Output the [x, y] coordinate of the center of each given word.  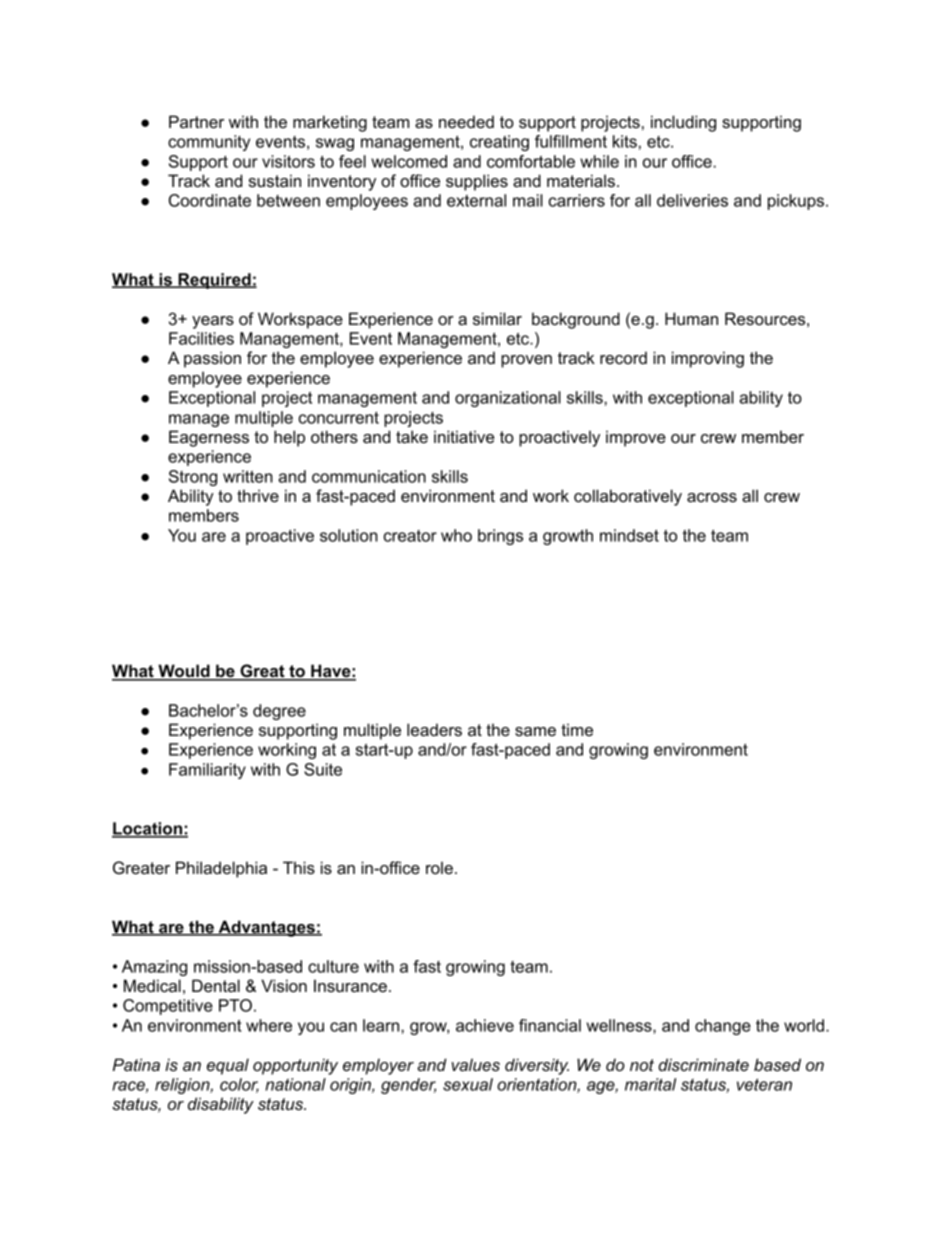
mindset [629, 535]
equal [228, 1066]
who [456, 535]
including [683, 123]
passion [212, 359]
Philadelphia [221, 869]
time [577, 729]
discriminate [703, 1064]
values [476, 1064]
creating [499, 143]
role [439, 867]
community [209, 143]
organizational [508, 399]
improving [708, 359]
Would [184, 672]
